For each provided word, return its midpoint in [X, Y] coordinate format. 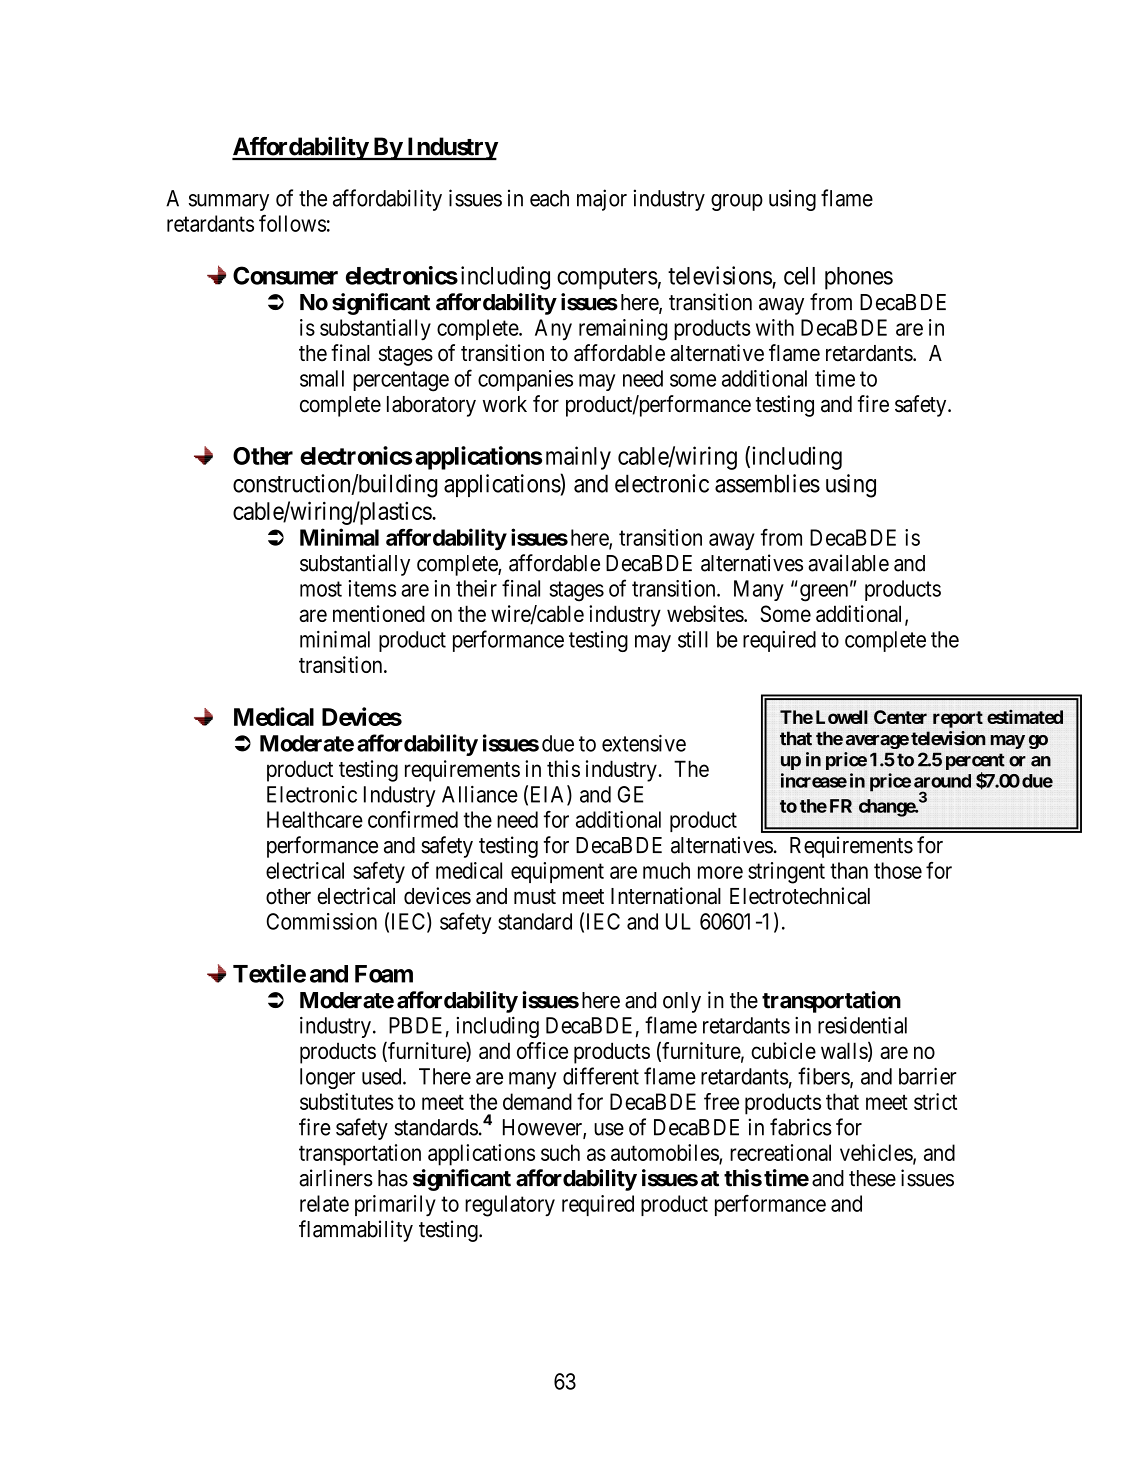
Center [900, 717]
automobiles [665, 1153]
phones [859, 278]
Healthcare [315, 819]
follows [292, 223]
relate [324, 1203]
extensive [644, 743]
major [602, 200]
